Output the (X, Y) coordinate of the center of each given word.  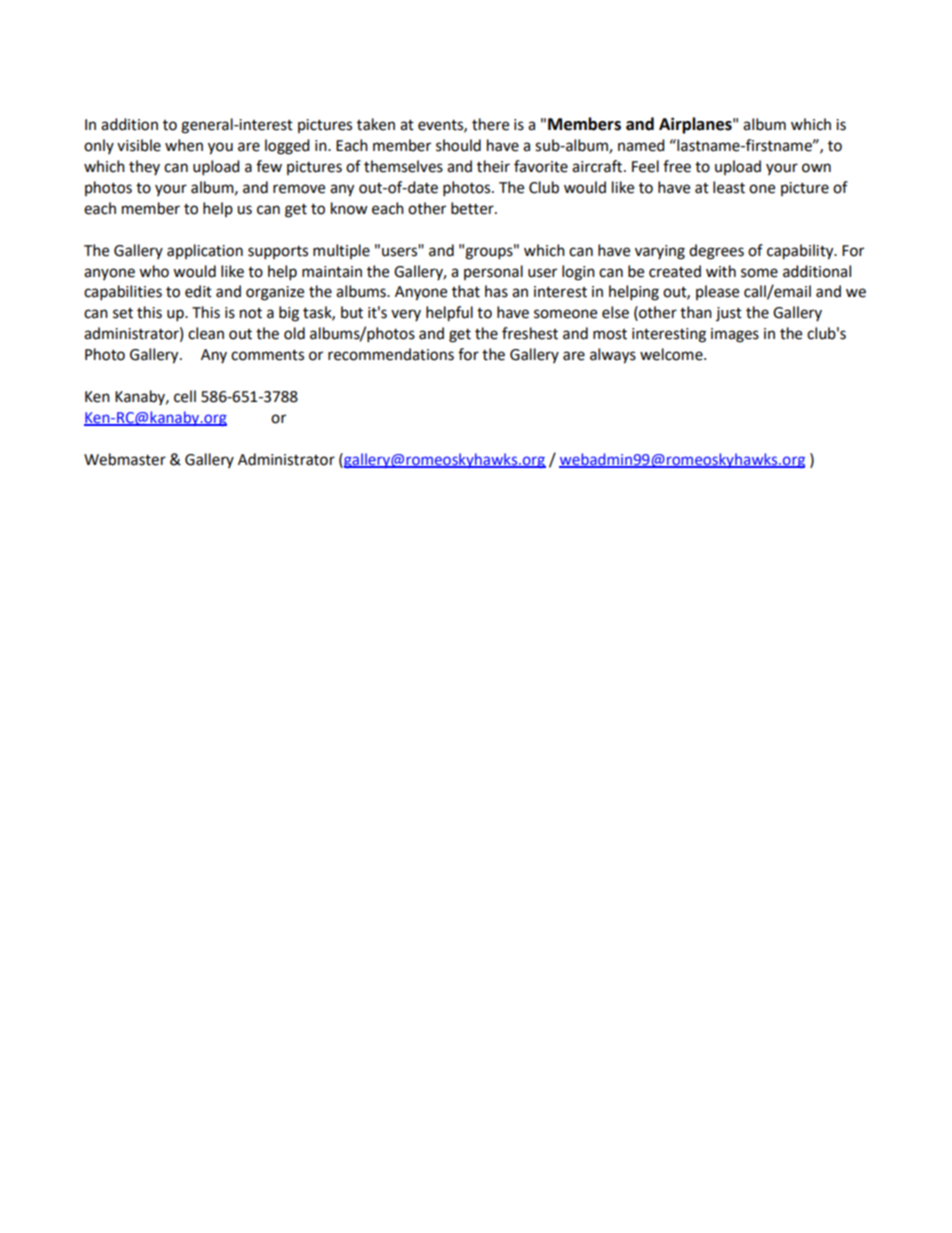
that (466, 291)
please (717, 292)
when (184, 145)
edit (198, 291)
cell (185, 396)
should (458, 145)
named (641, 145)
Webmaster (125, 459)
